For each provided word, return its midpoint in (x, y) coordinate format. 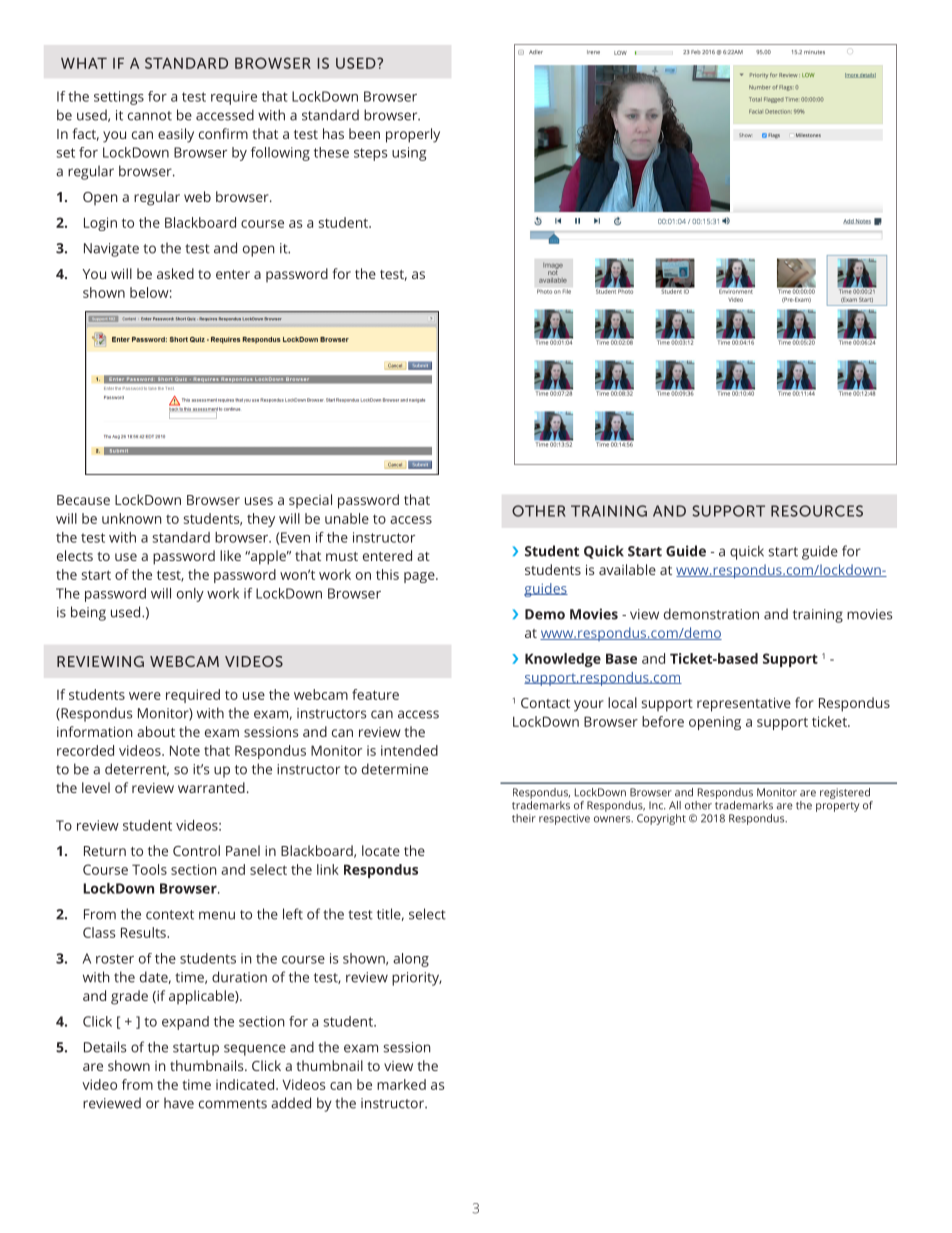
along (411, 960)
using (409, 154)
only (190, 595)
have (179, 1103)
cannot (150, 116)
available (627, 569)
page (420, 577)
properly (413, 135)
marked (401, 1084)
